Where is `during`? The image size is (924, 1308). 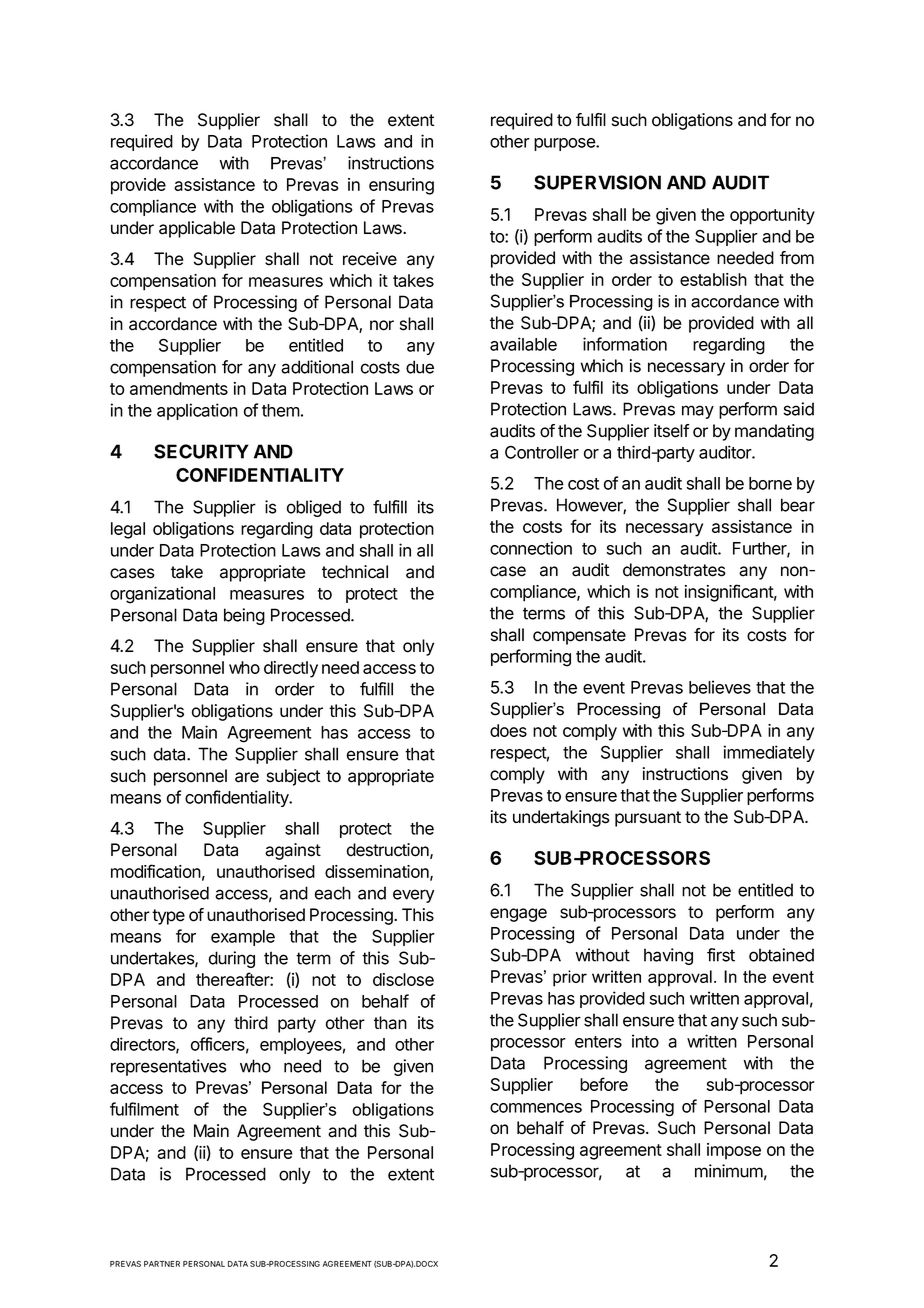
during is located at coordinates (231, 959).
